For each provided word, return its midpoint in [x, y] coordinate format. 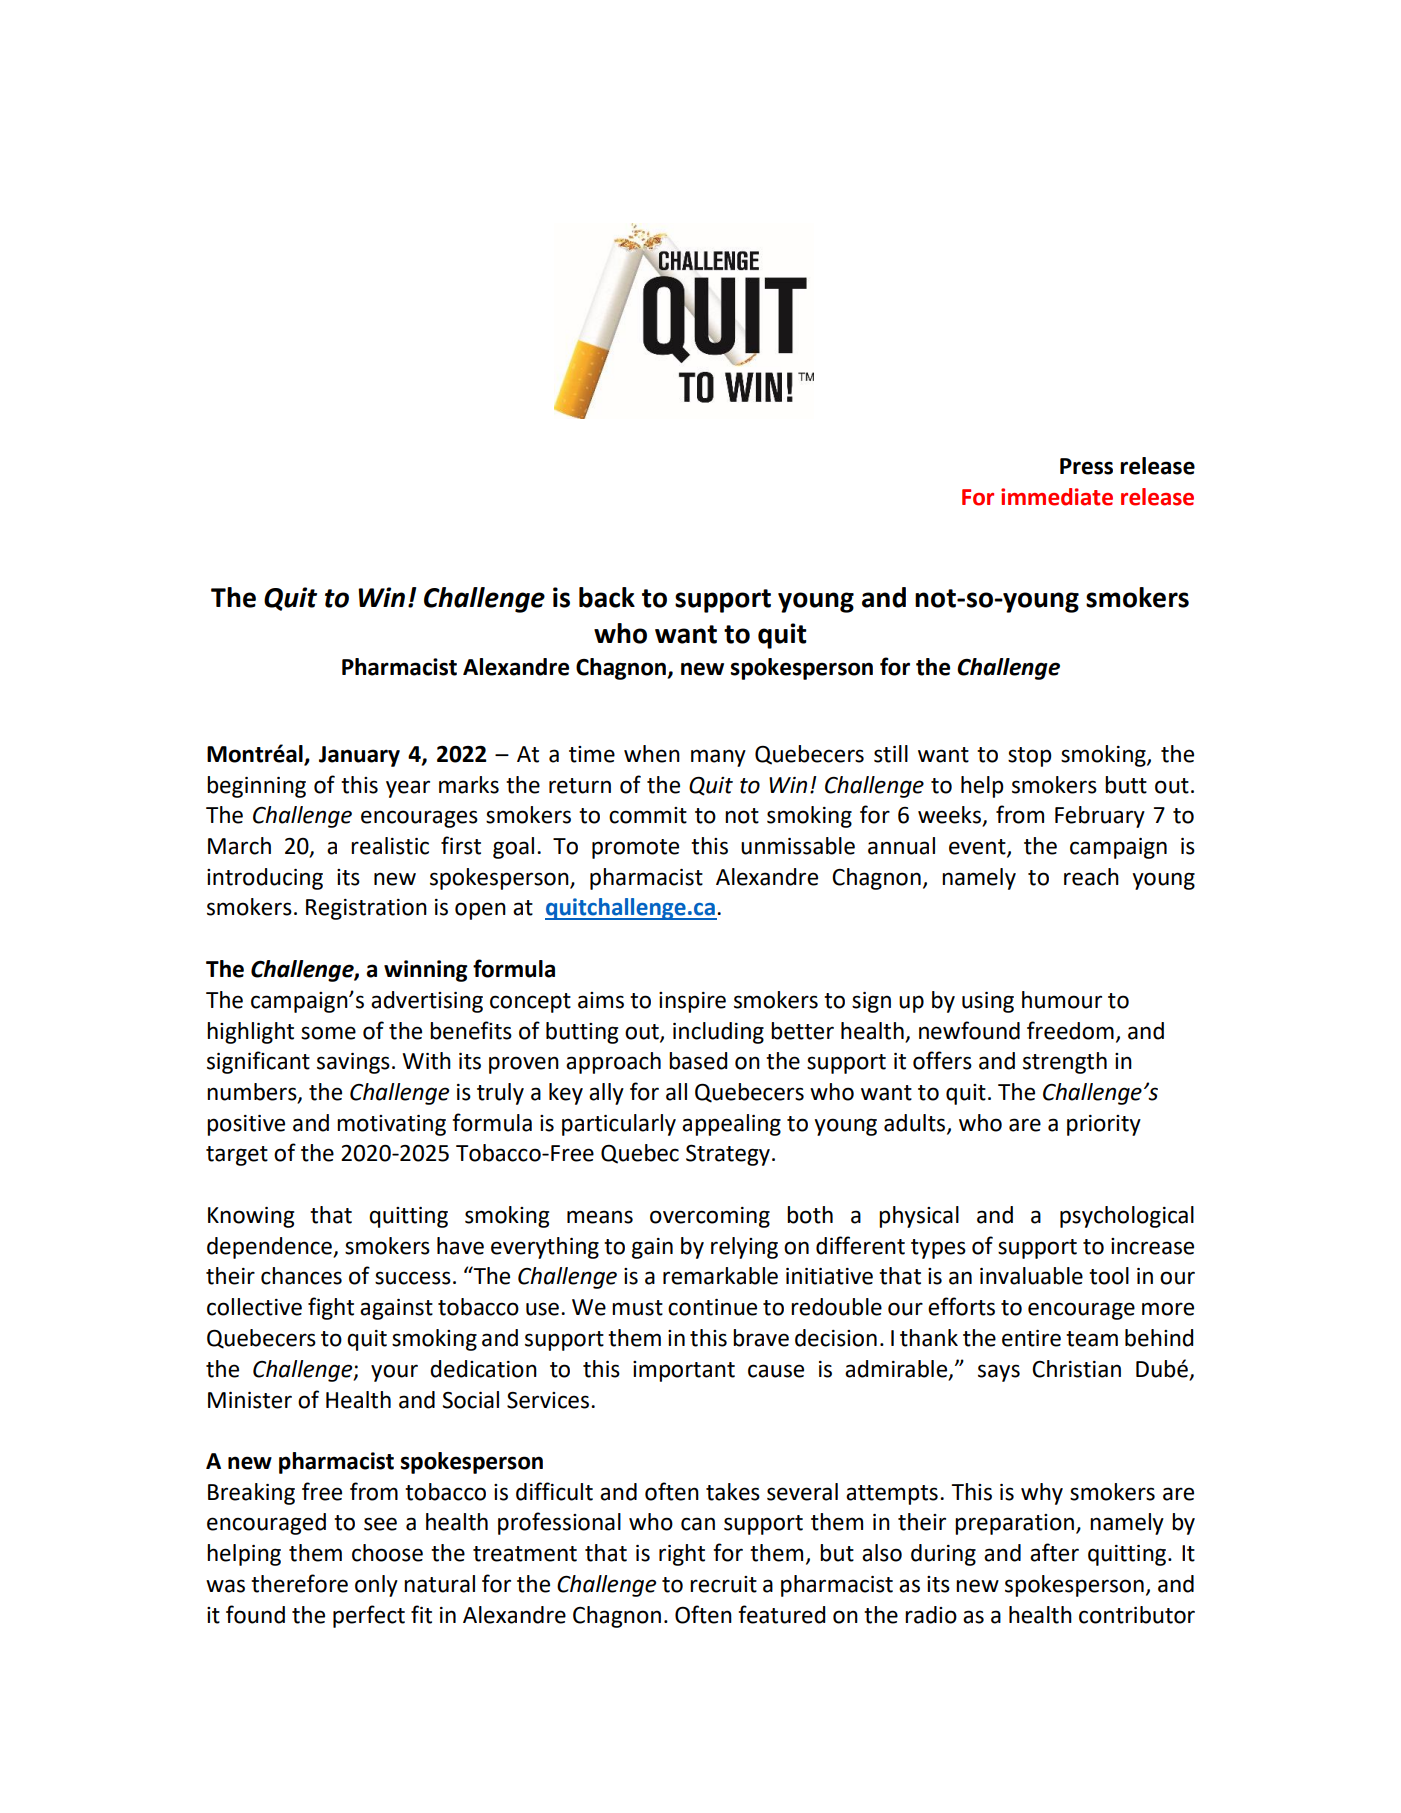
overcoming [710, 1217]
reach [1091, 877]
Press [1086, 466]
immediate [1057, 497]
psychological [1127, 1217]
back [607, 597]
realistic [390, 846]
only [376, 1586]
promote [635, 849]
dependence [270, 1248]
